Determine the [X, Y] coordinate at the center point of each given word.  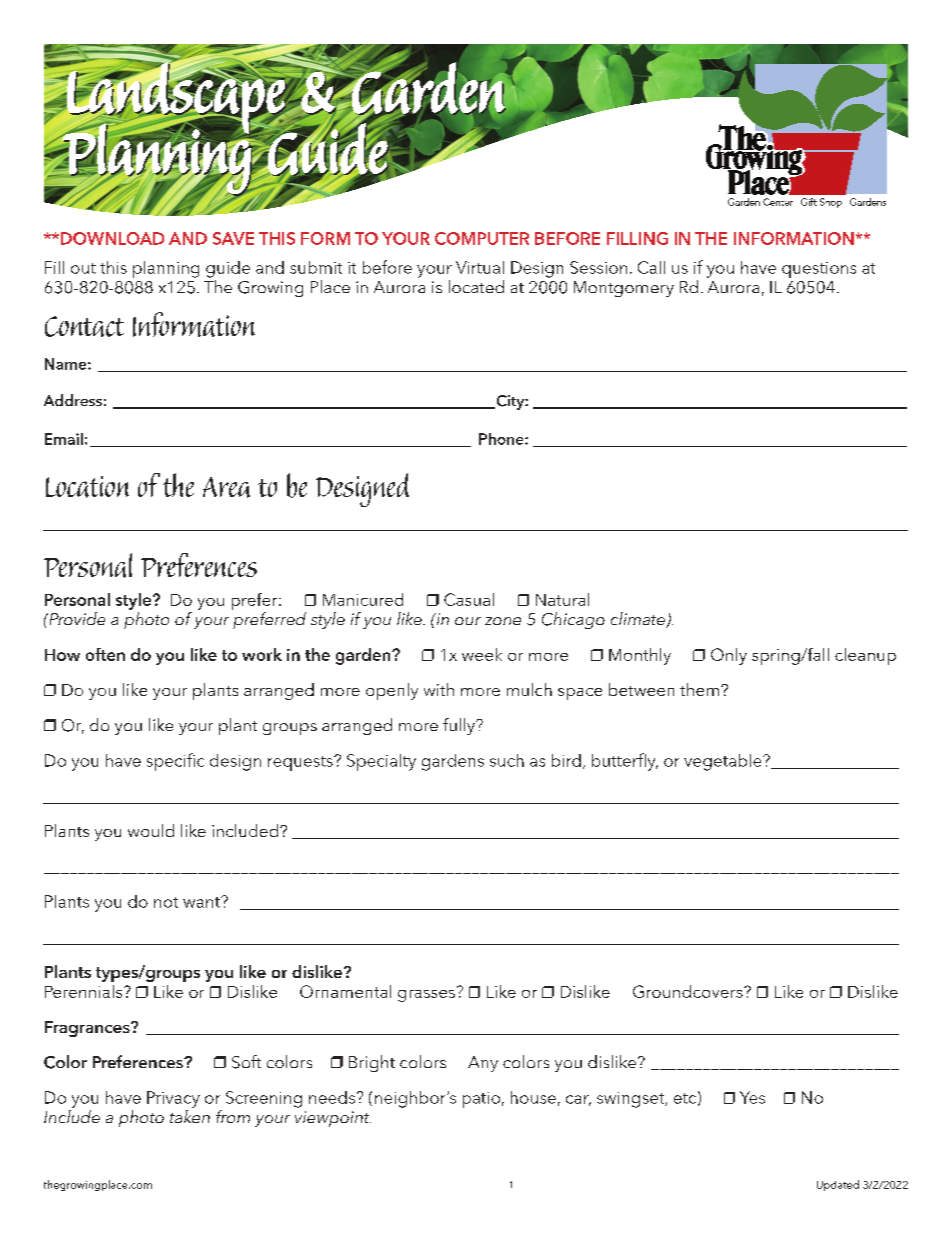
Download [111, 238]
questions [819, 270]
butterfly [625, 762]
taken [190, 1116]
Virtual [480, 267]
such [507, 760]
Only [729, 656]
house [533, 1097]
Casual [469, 599]
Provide [76, 618]
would [151, 830]
